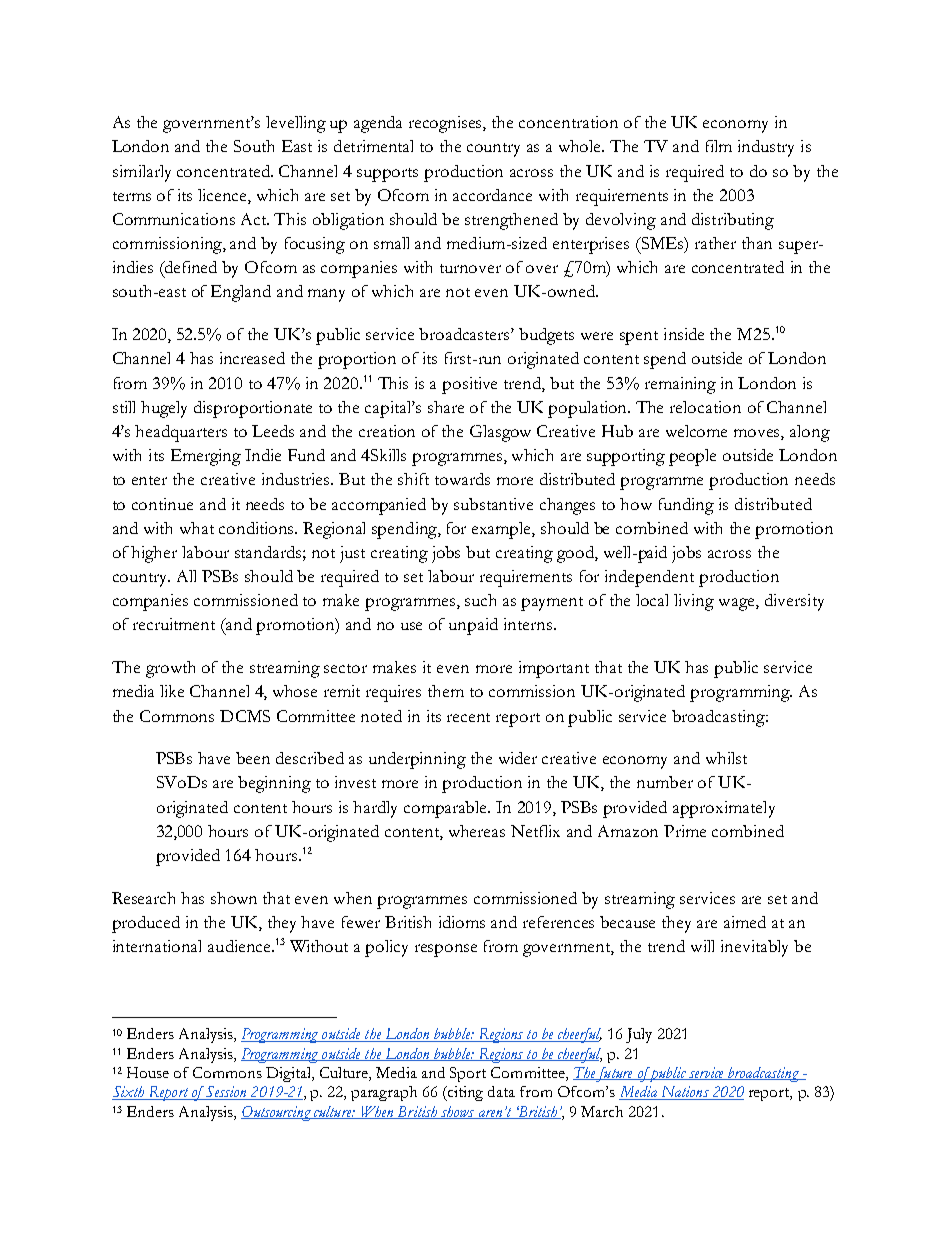  What do you see at coordinates (492, 195) in the document?
I see `accordance` at bounding box center [492, 195].
